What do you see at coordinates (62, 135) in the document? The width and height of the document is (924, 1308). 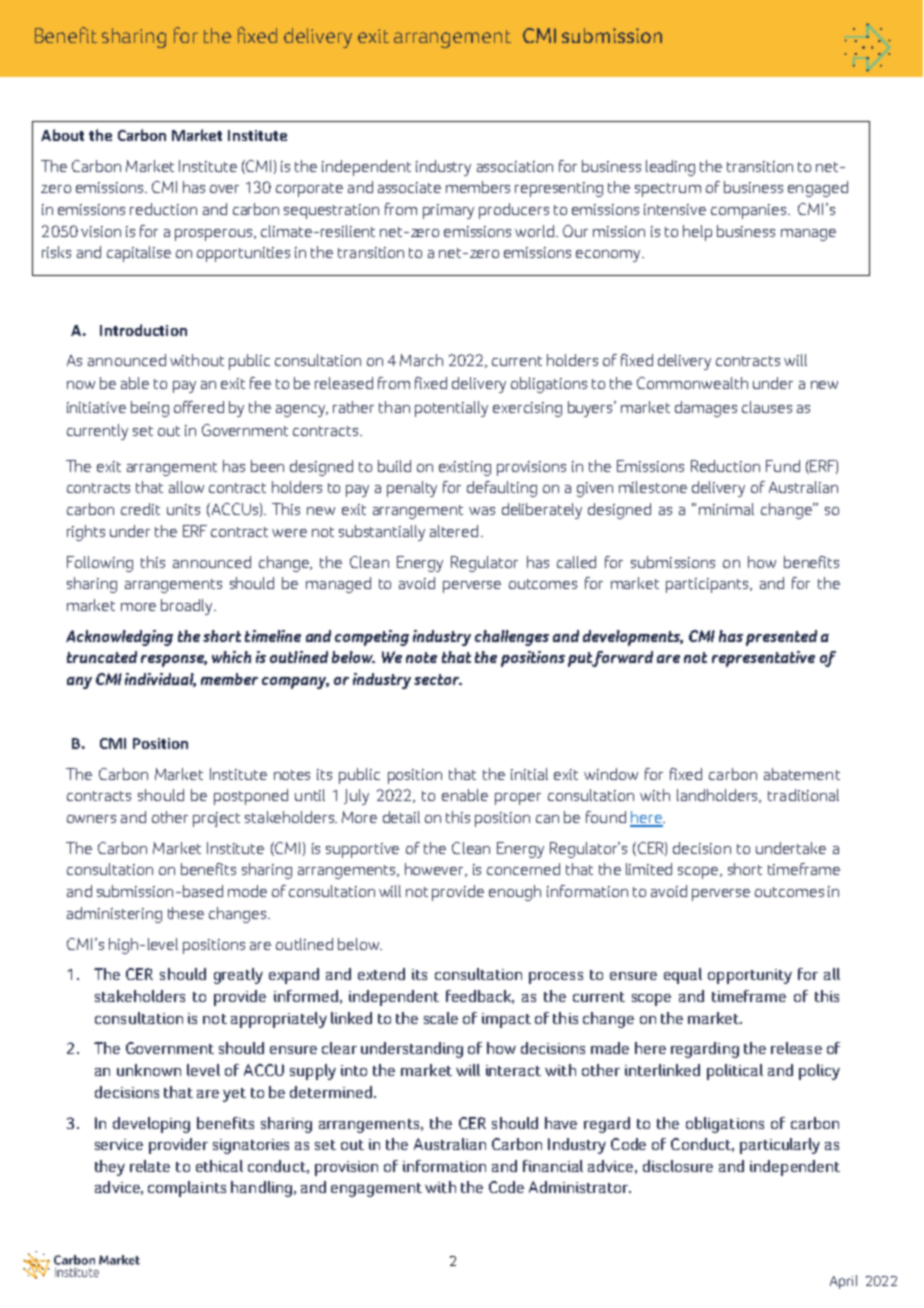 I see `About` at bounding box center [62, 135].
